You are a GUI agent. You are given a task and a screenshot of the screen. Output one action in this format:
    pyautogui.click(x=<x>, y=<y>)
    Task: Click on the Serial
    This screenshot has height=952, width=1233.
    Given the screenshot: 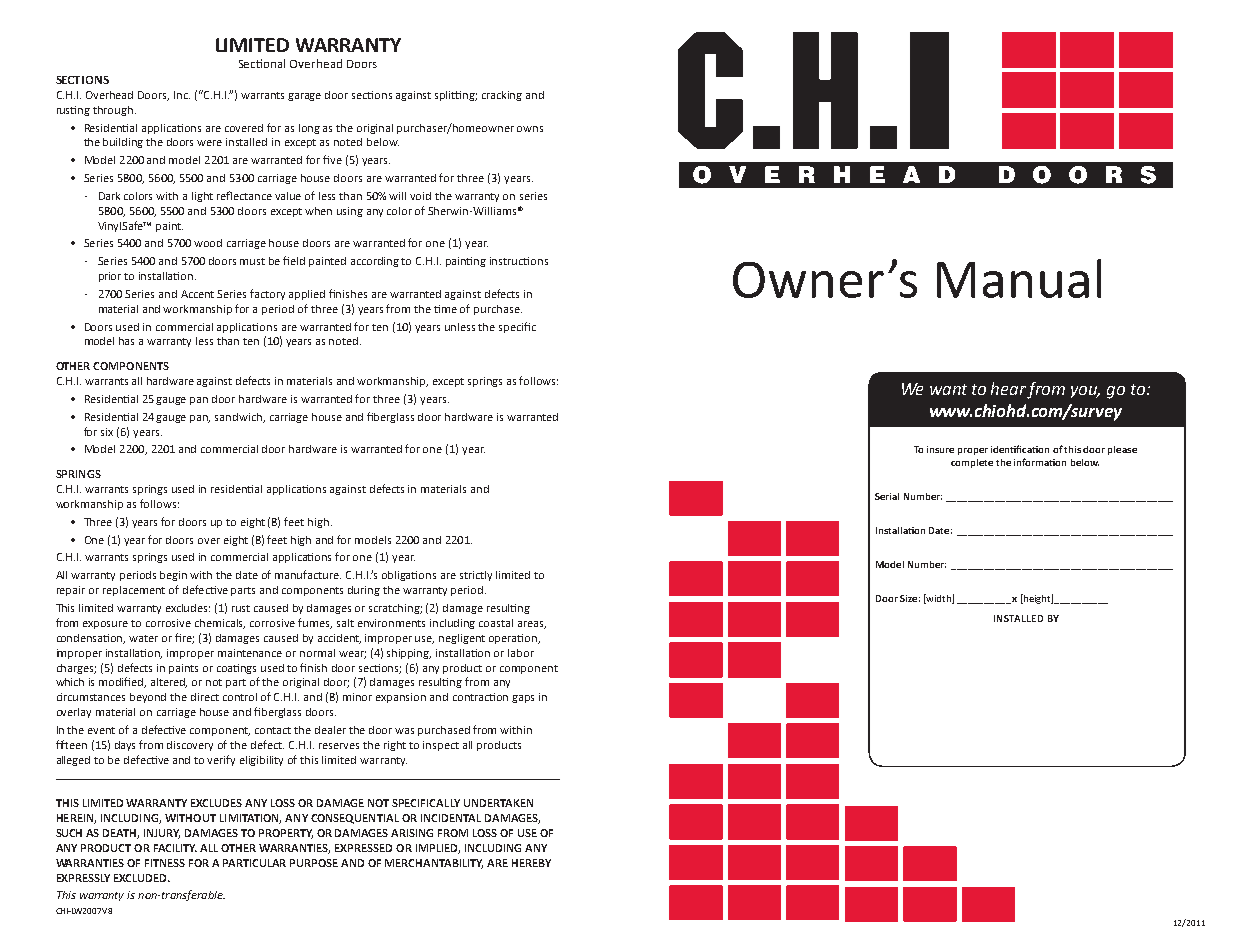 What is the action you would take?
    pyautogui.click(x=887, y=496)
